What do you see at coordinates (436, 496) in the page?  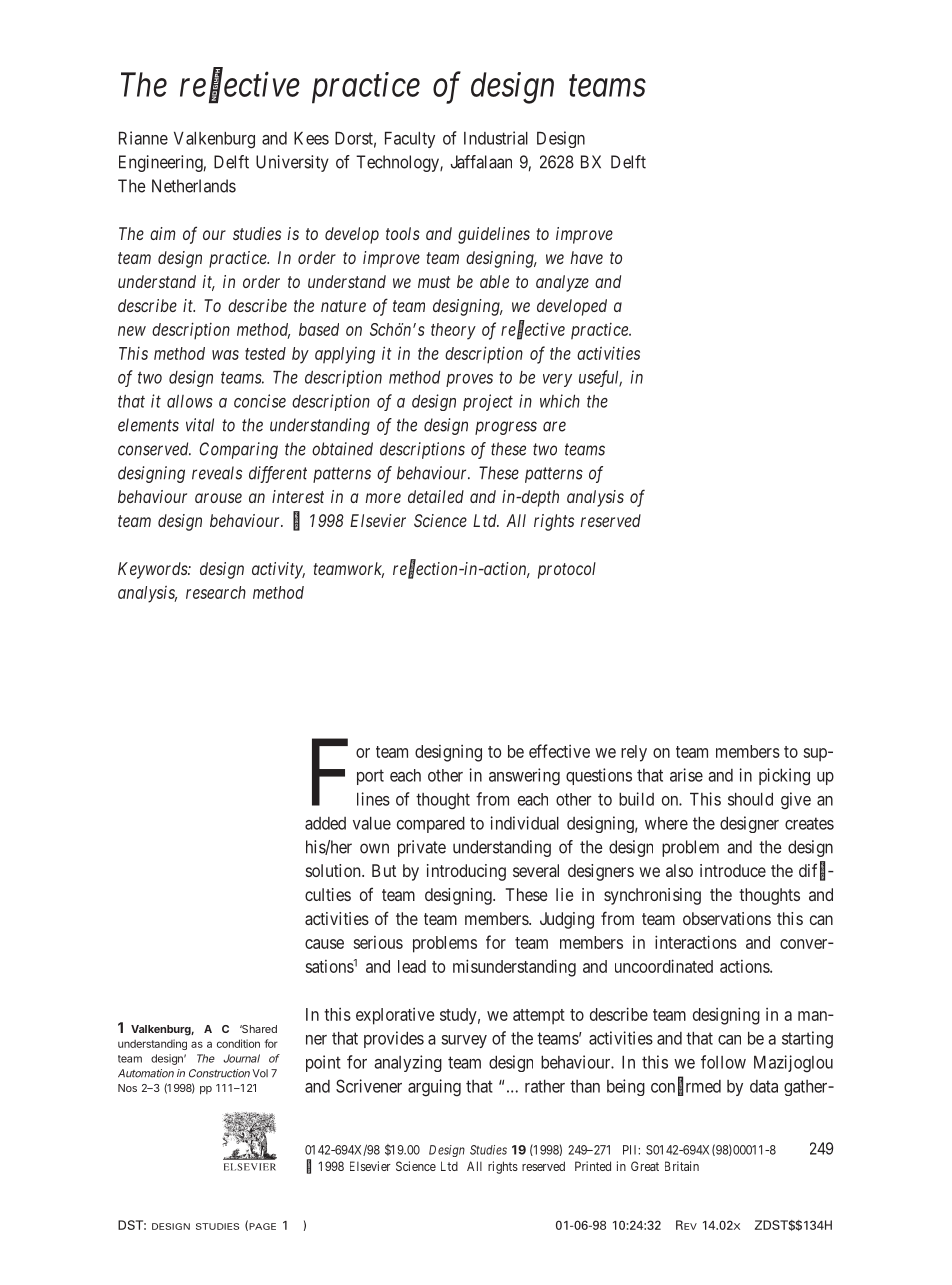 I see `detailed` at bounding box center [436, 496].
